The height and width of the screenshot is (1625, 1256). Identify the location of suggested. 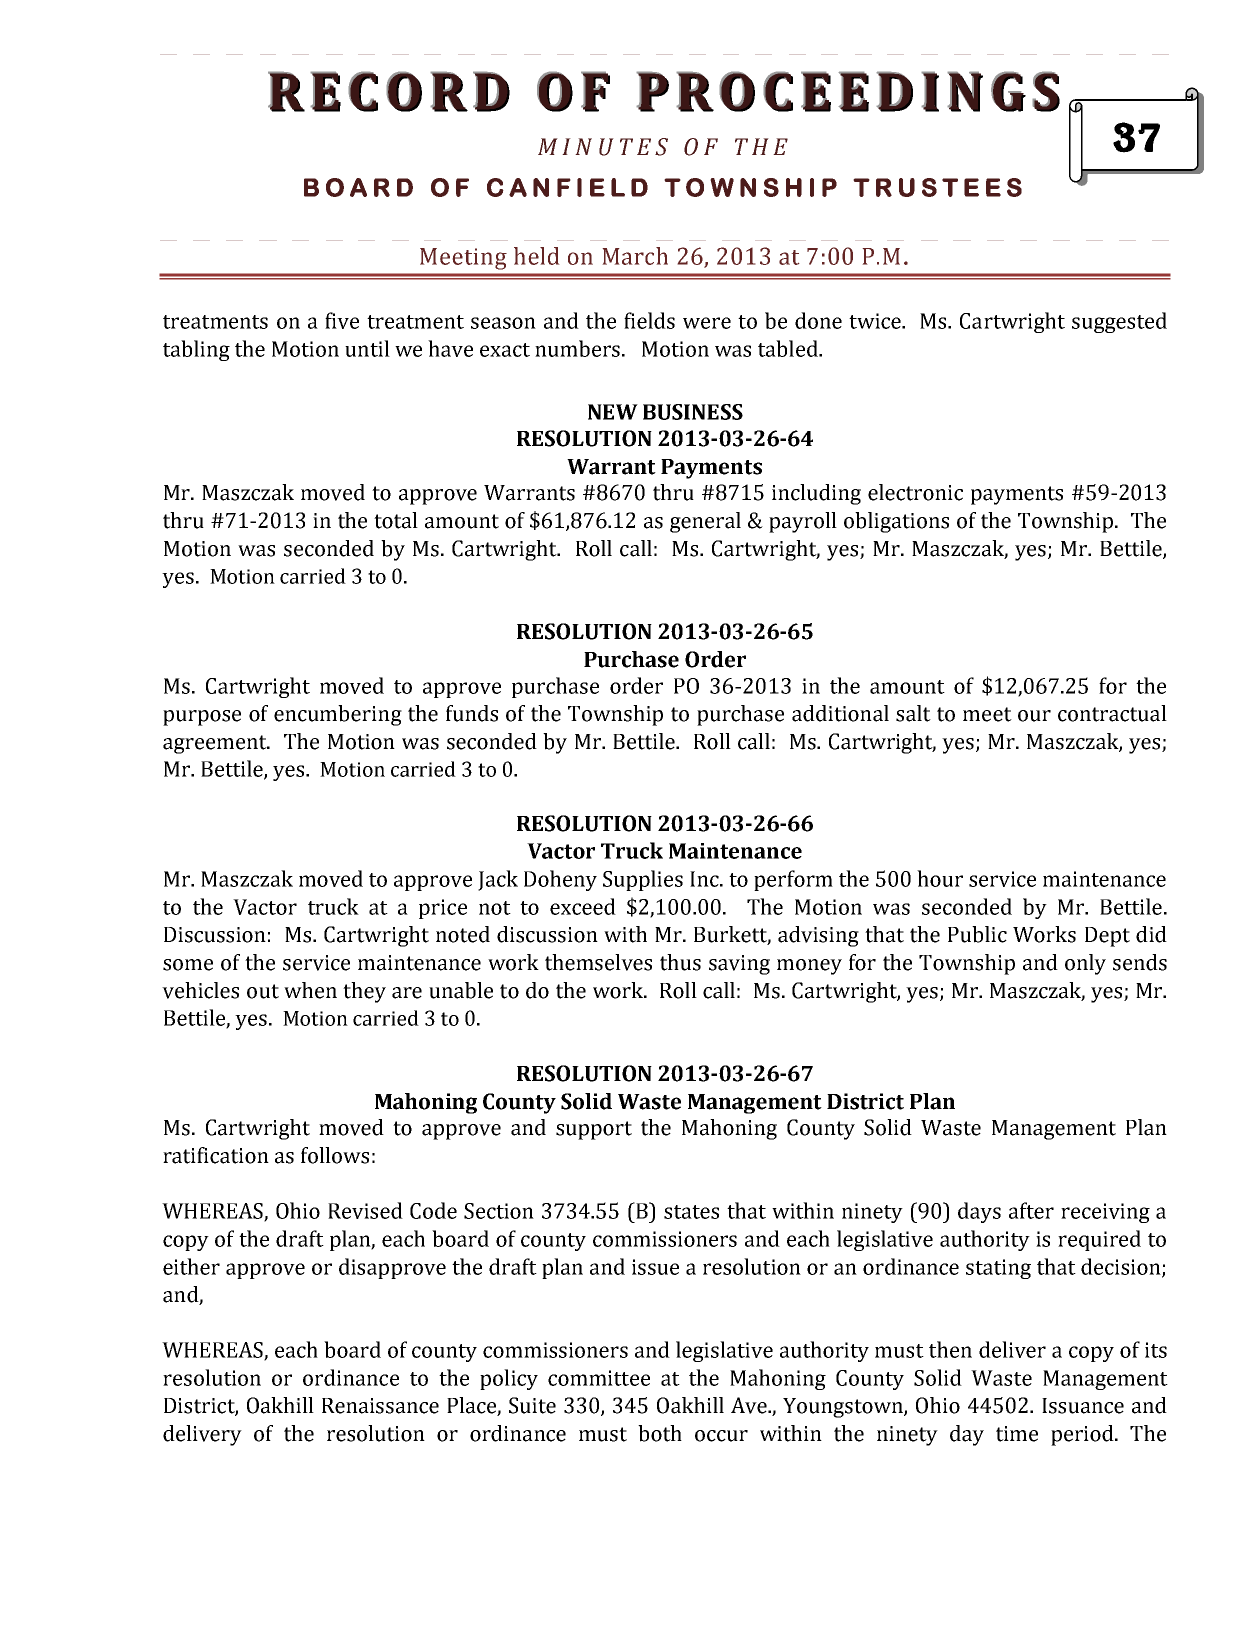
(1119, 322).
